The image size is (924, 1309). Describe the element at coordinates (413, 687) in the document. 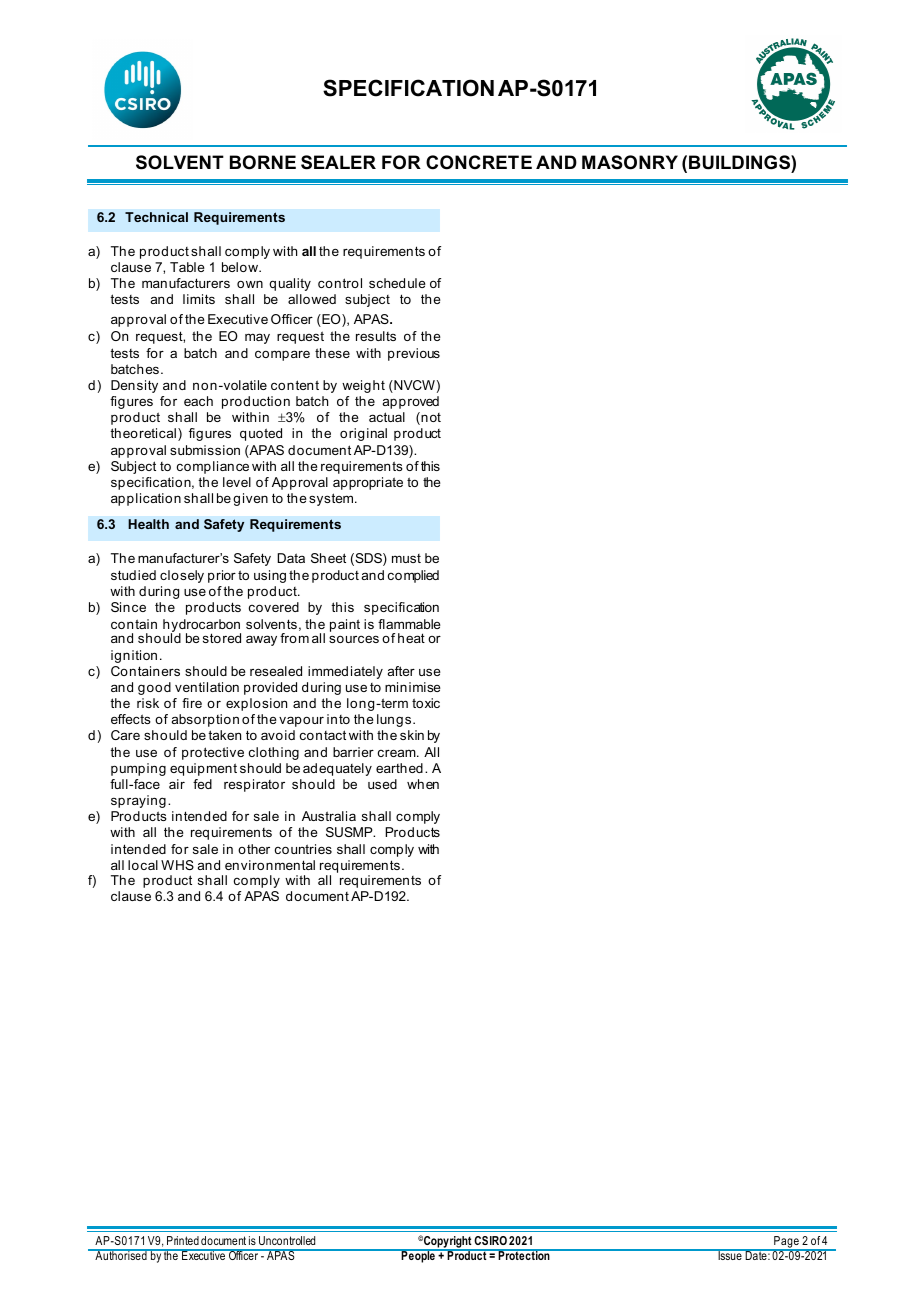

I see `minimise` at that location.
